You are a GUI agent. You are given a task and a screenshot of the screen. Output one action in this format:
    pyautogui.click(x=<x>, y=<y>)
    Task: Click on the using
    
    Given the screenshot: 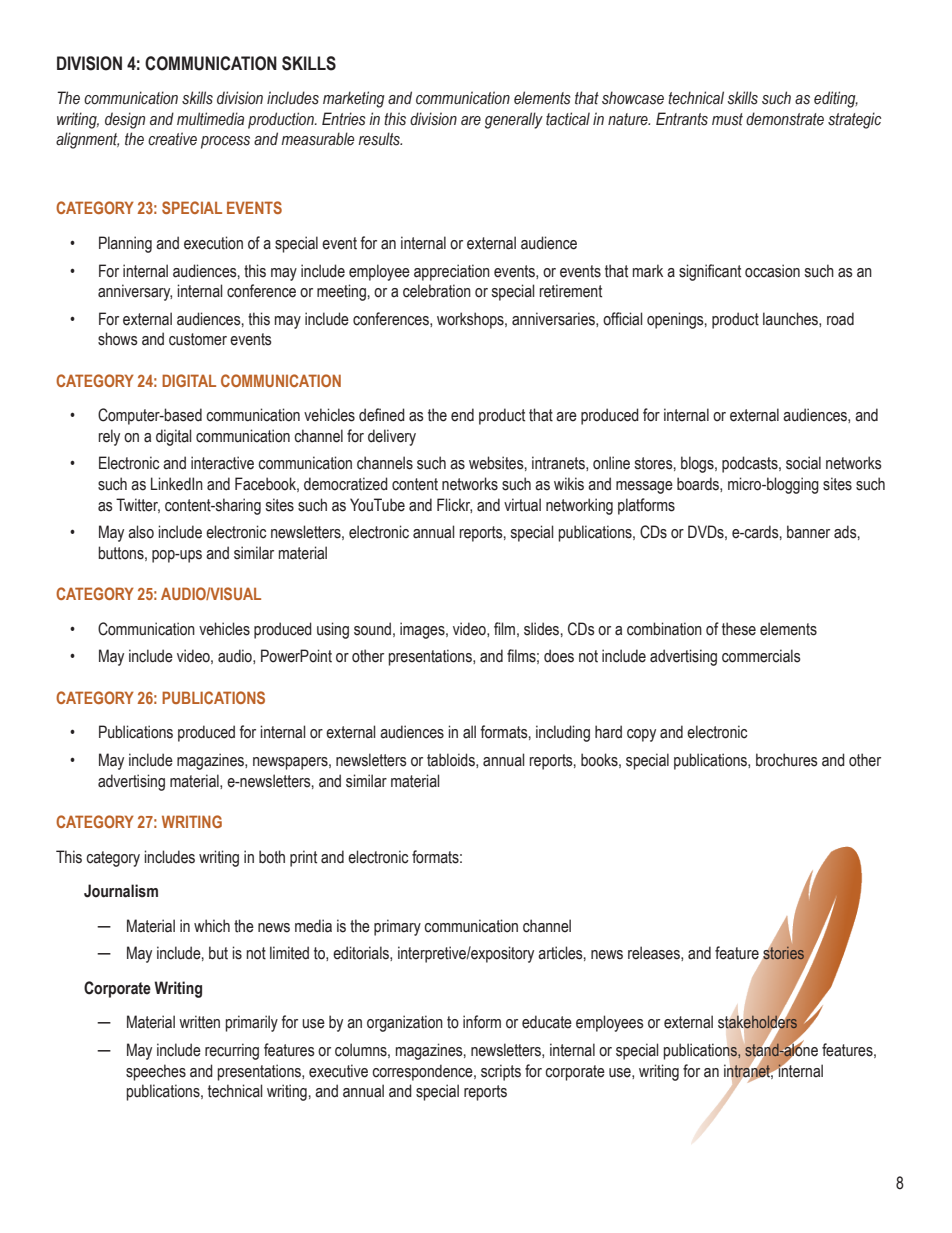 What is the action you would take?
    pyautogui.click(x=333, y=630)
